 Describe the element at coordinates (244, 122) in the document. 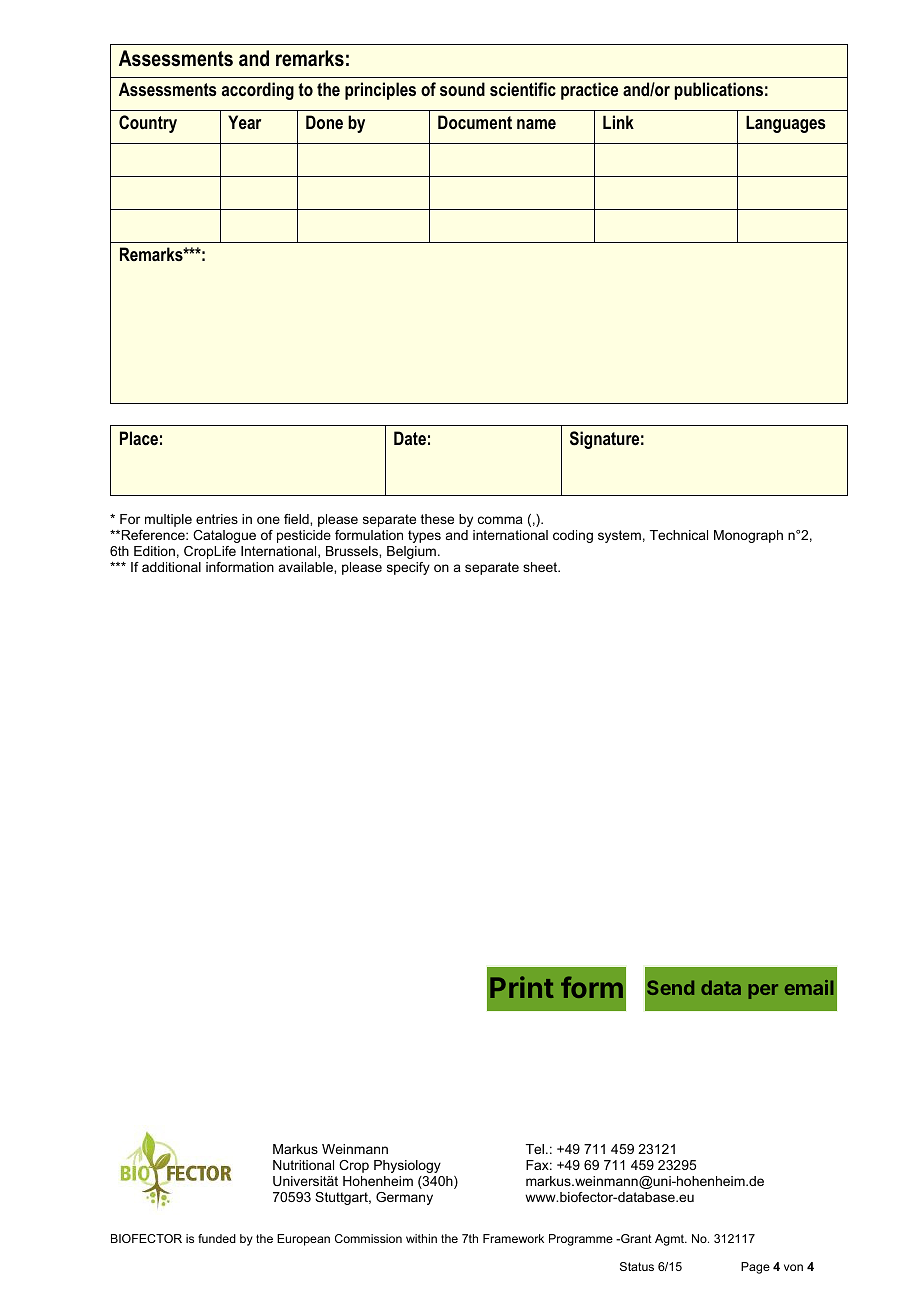

I see `Year` at that location.
